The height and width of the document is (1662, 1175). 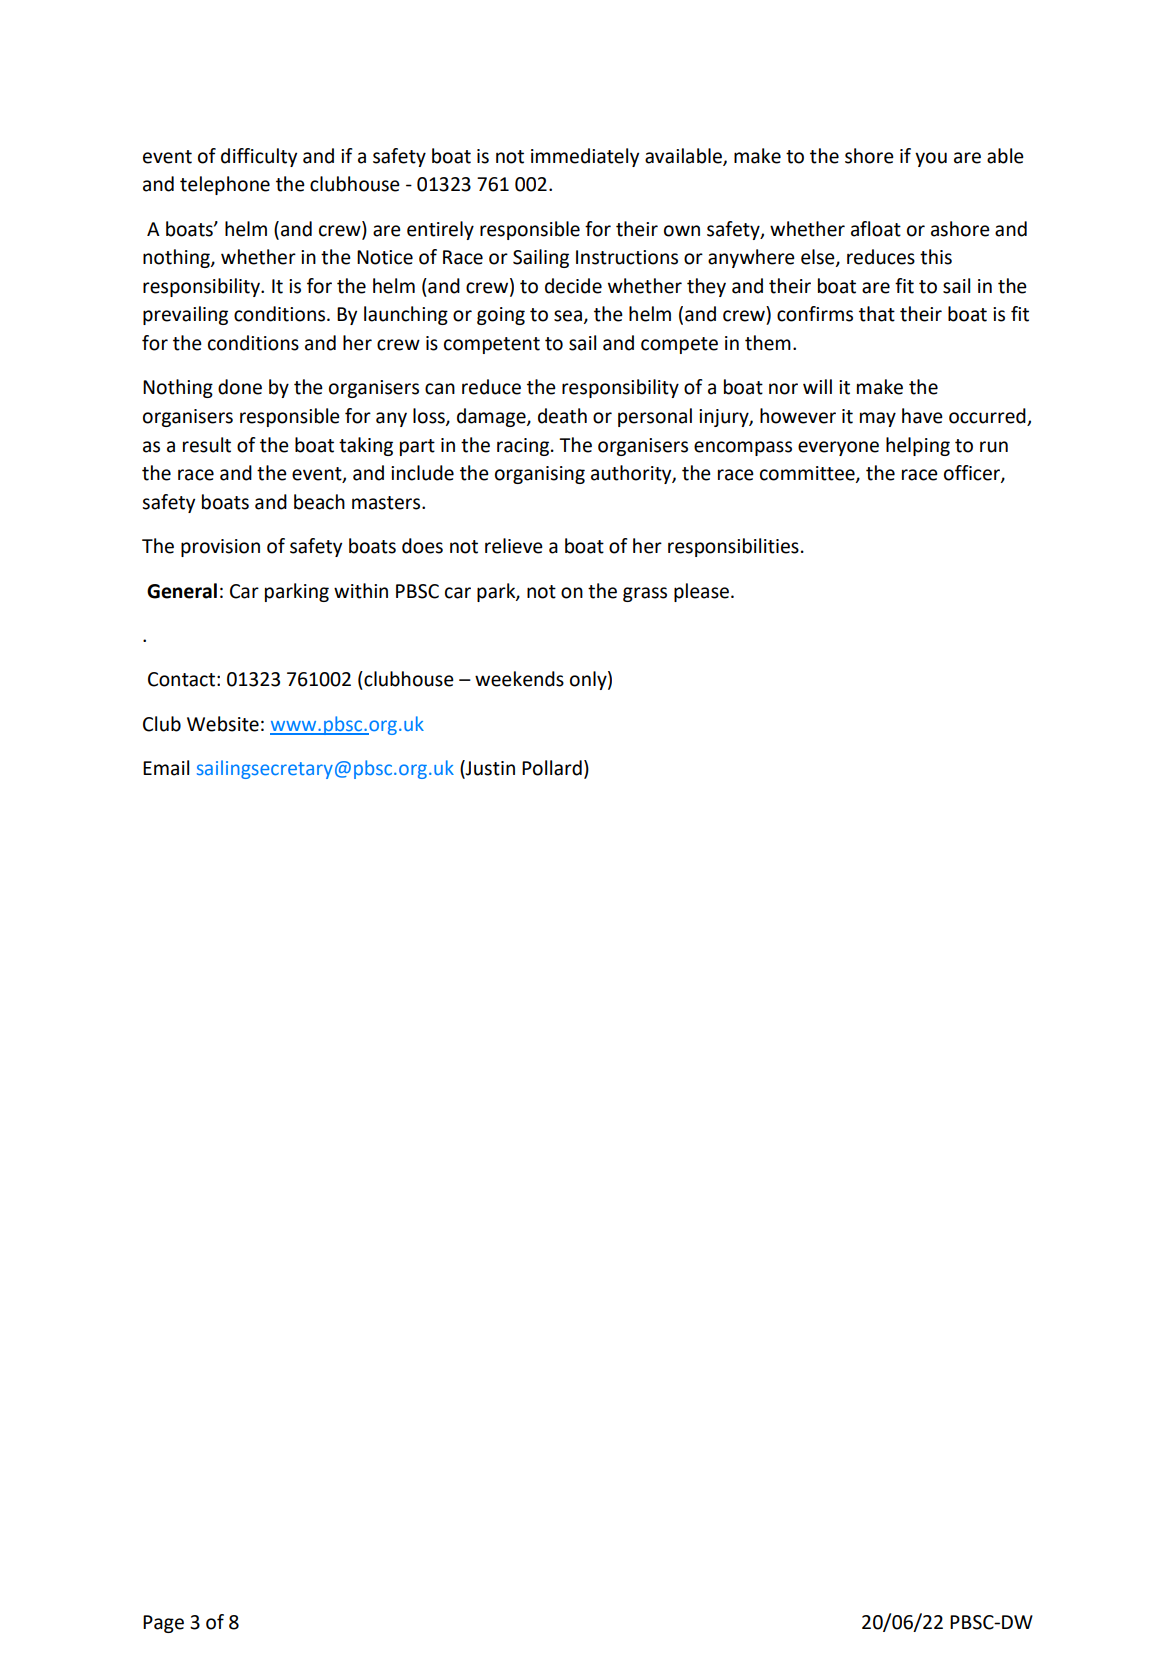 What do you see at coordinates (223, 724) in the document?
I see `Website` at bounding box center [223, 724].
